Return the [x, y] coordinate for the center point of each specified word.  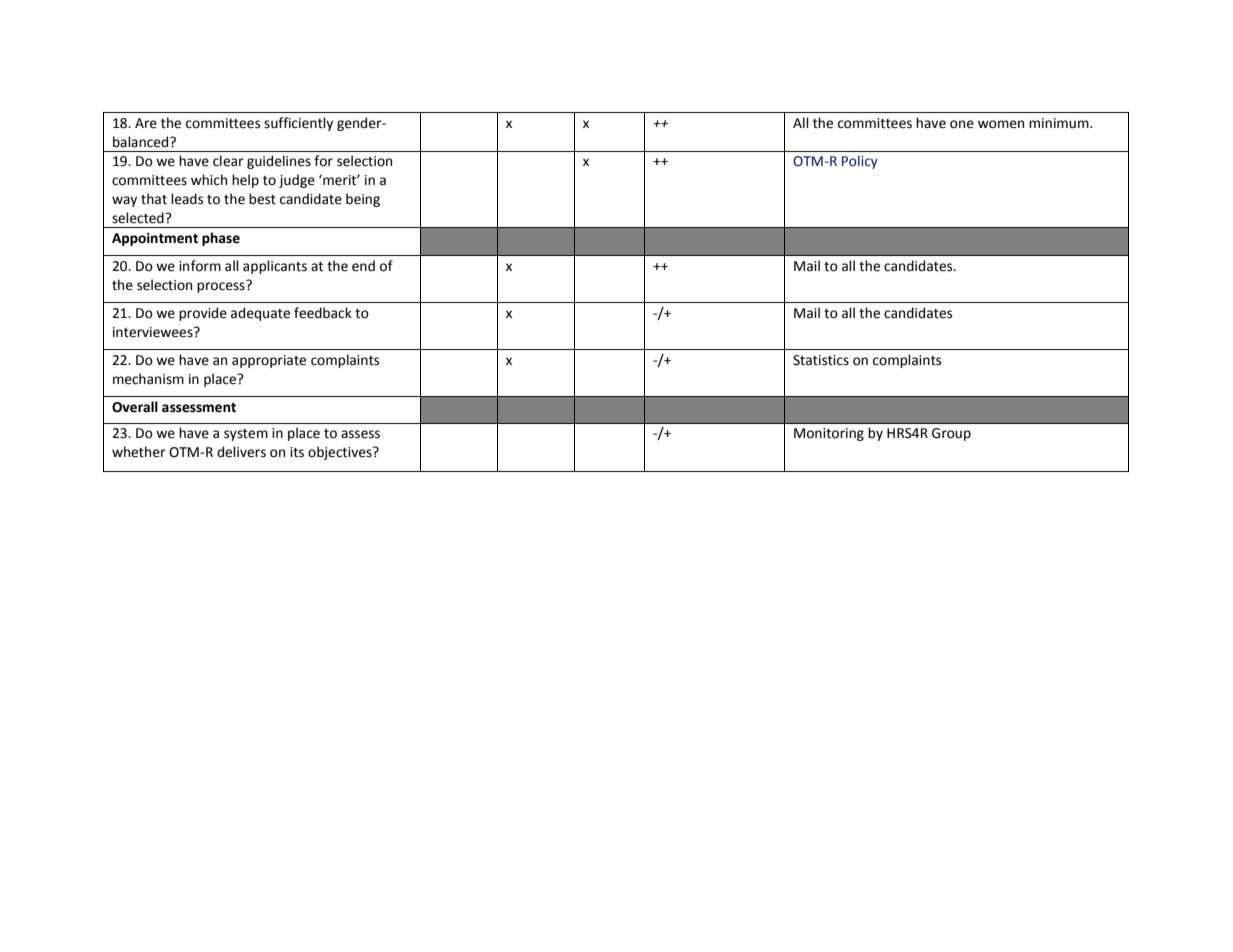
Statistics [821, 360]
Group [951, 434]
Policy [860, 162]
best [262, 199]
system [246, 435]
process [222, 286]
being [363, 200]
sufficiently [298, 124]
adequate [260, 314]
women [1001, 124]
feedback [323, 313]
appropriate [269, 361]
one [962, 124]
